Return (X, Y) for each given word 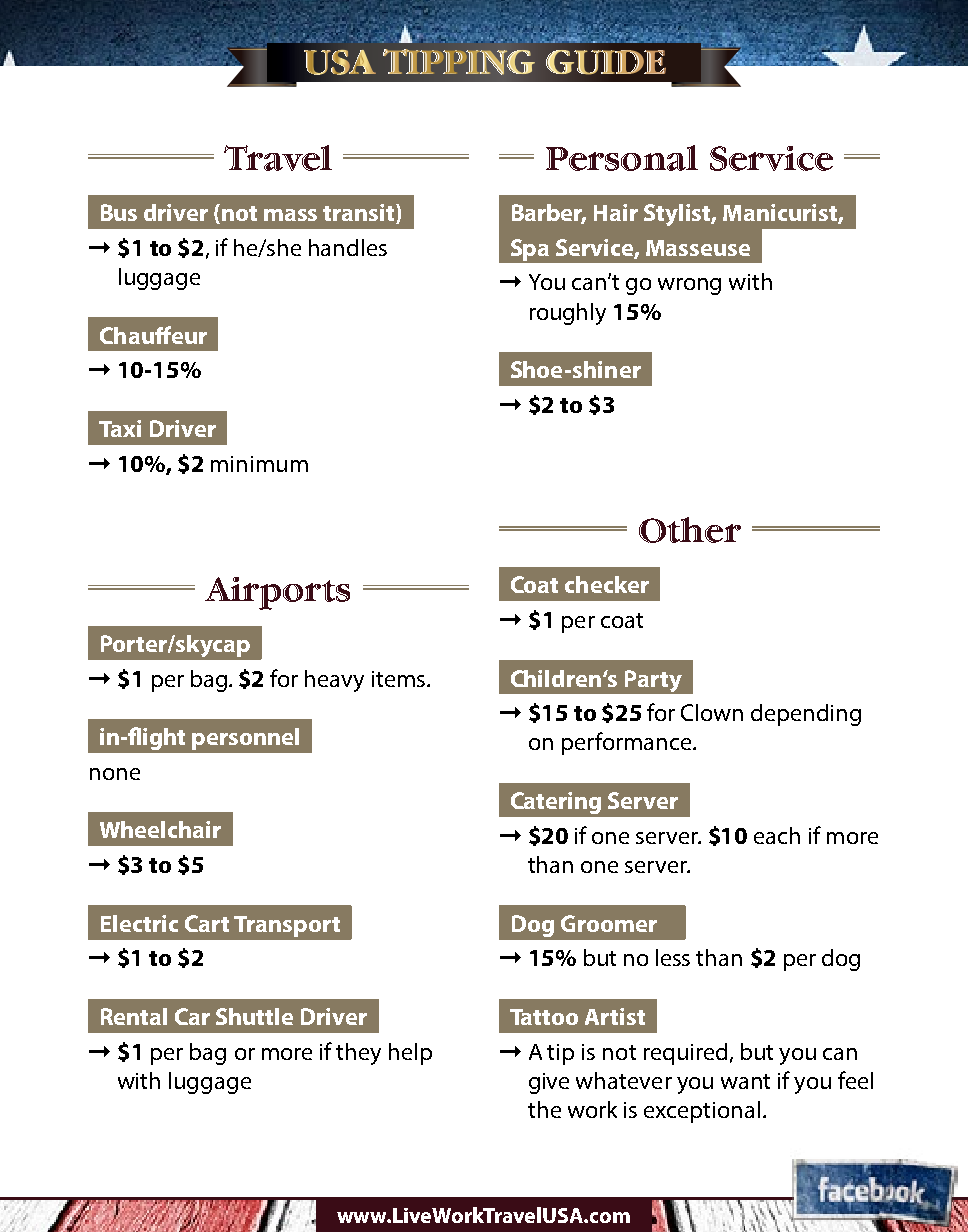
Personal (622, 158)
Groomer (609, 923)
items (398, 679)
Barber (549, 214)
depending (806, 715)
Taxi (120, 428)
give (549, 1083)
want (745, 1081)
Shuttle (254, 1016)
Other (690, 530)
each (777, 835)
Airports (277, 593)
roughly (568, 314)
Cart (207, 923)
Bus (119, 212)
